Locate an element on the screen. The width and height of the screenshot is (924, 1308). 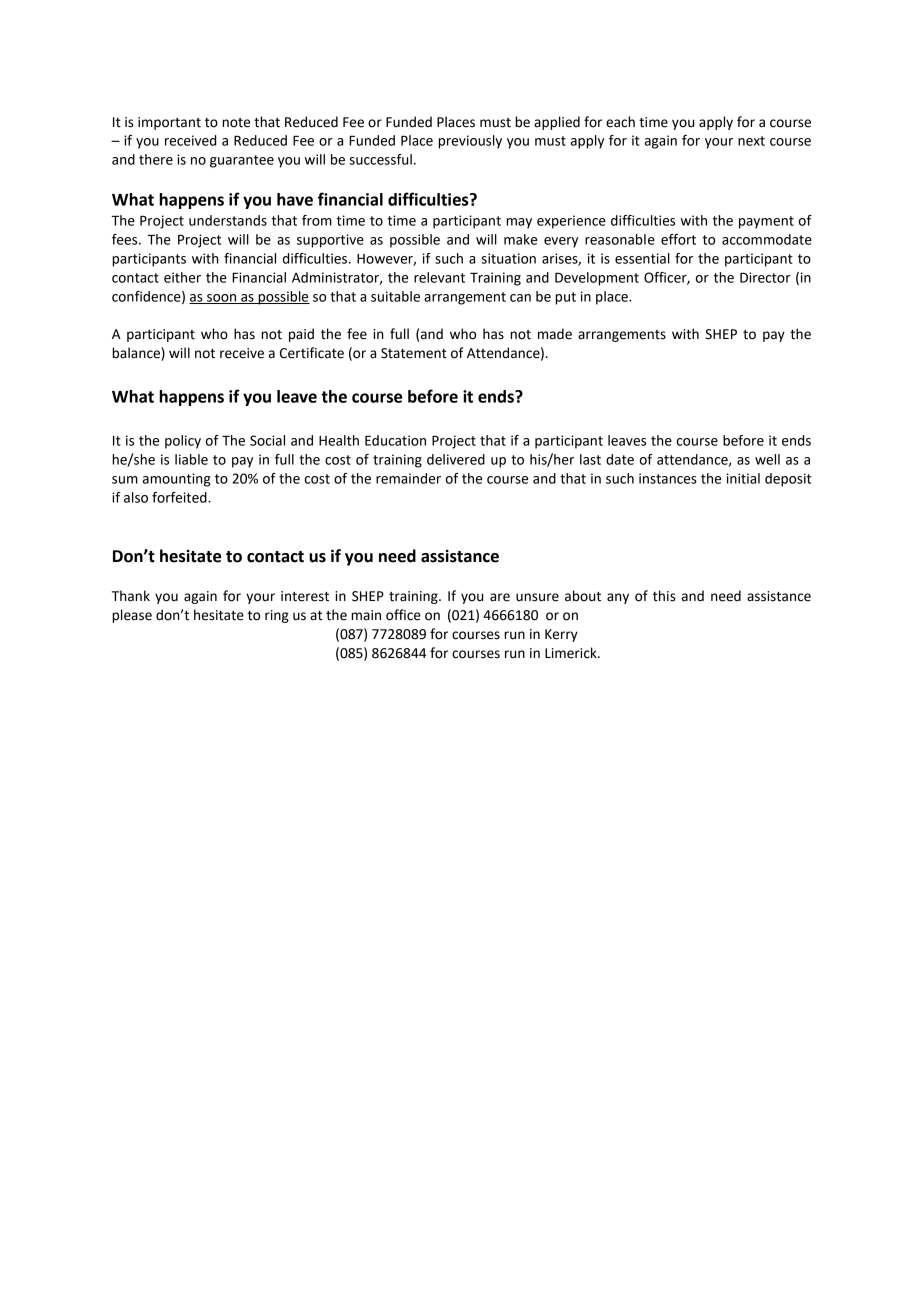
Certificate is located at coordinates (312, 353).
